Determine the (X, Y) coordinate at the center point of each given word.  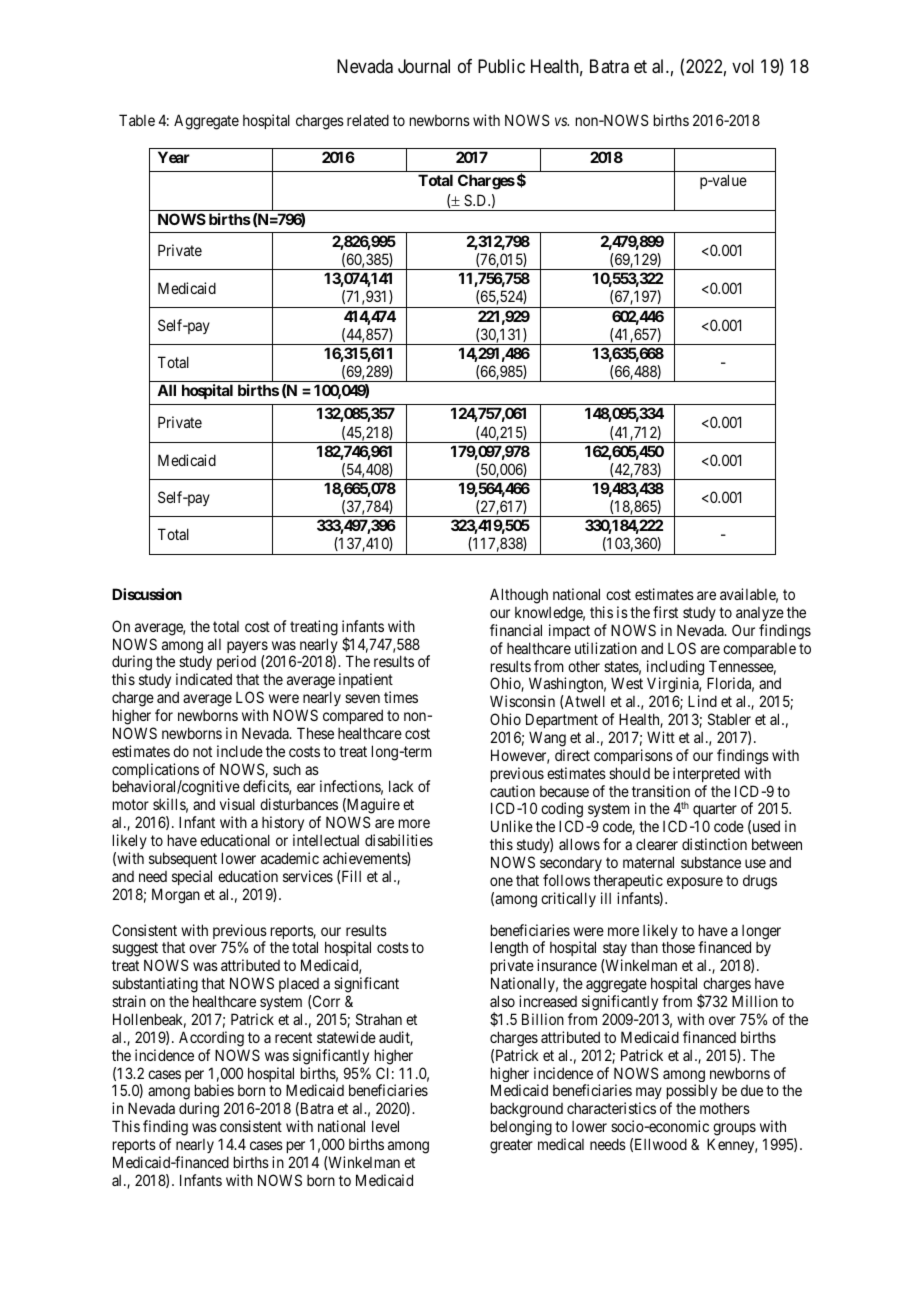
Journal (424, 66)
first (665, 612)
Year (174, 157)
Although (519, 596)
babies (214, 1090)
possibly (692, 1093)
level (385, 1126)
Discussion (147, 594)
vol (743, 66)
